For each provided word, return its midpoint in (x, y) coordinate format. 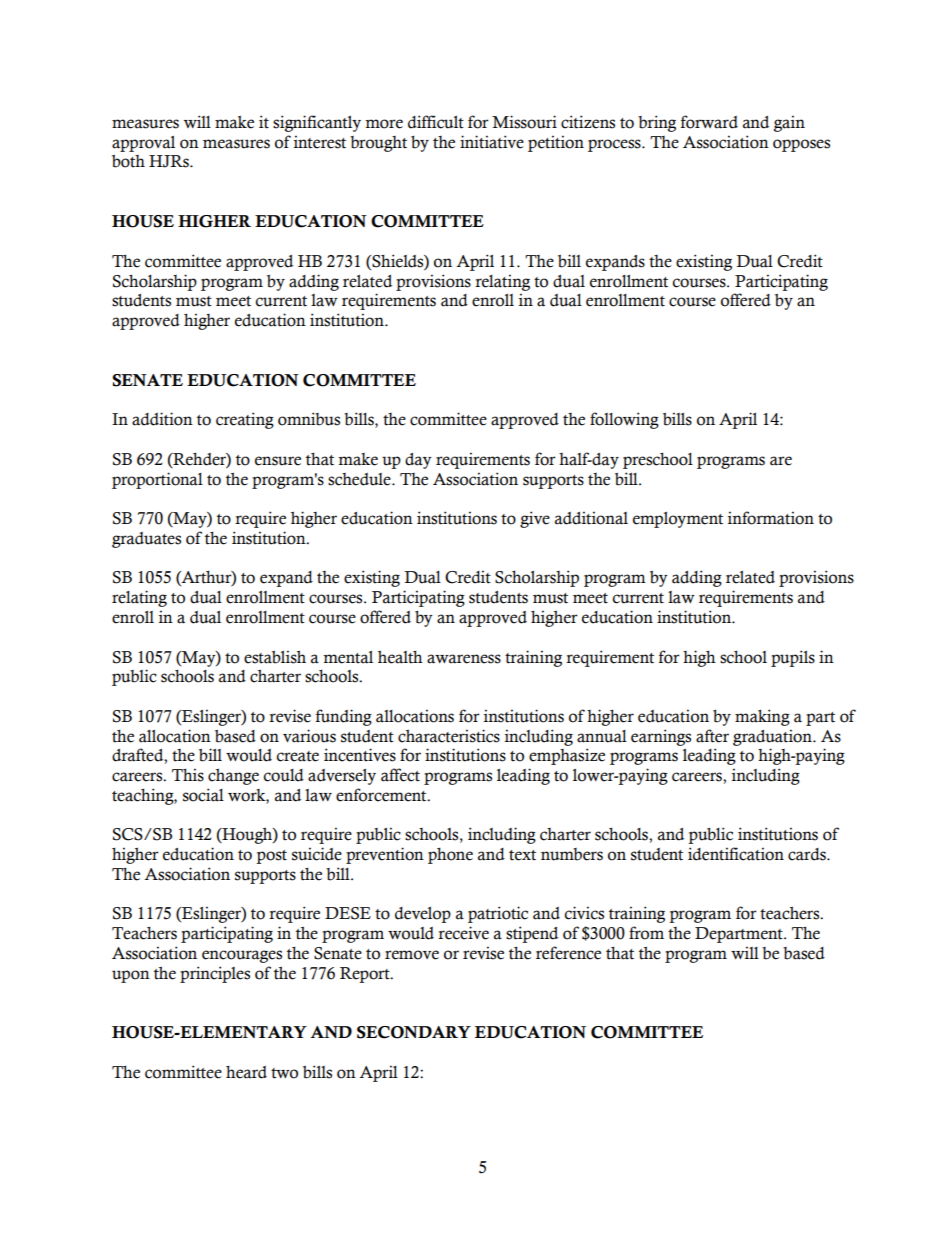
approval (143, 144)
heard (246, 1072)
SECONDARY (414, 1032)
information (771, 518)
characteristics (449, 736)
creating (245, 420)
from (646, 933)
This (188, 775)
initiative (492, 142)
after (712, 736)
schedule (360, 479)
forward (709, 122)
